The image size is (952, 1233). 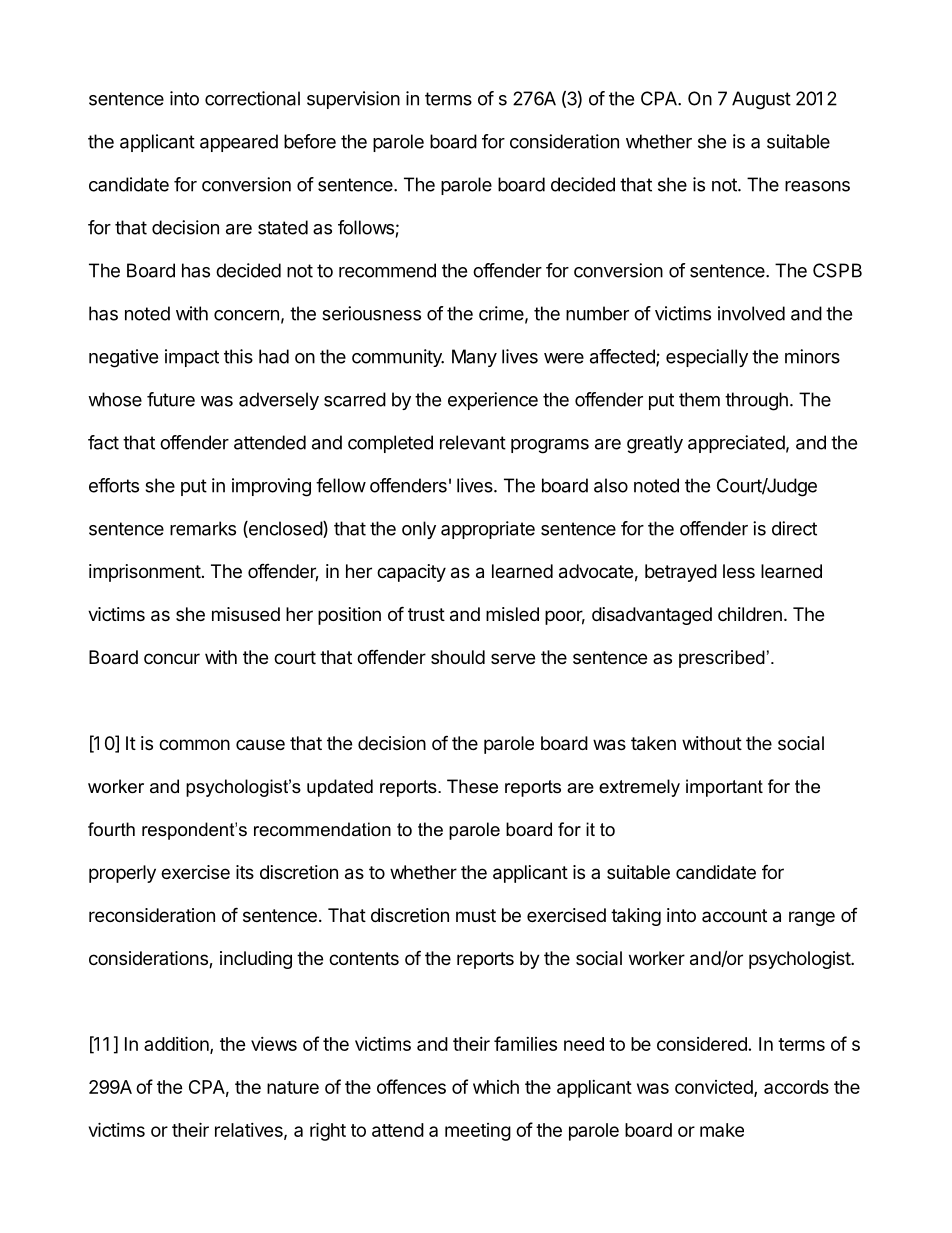 What do you see at coordinates (245, 872) in the screenshot?
I see `its` at bounding box center [245, 872].
